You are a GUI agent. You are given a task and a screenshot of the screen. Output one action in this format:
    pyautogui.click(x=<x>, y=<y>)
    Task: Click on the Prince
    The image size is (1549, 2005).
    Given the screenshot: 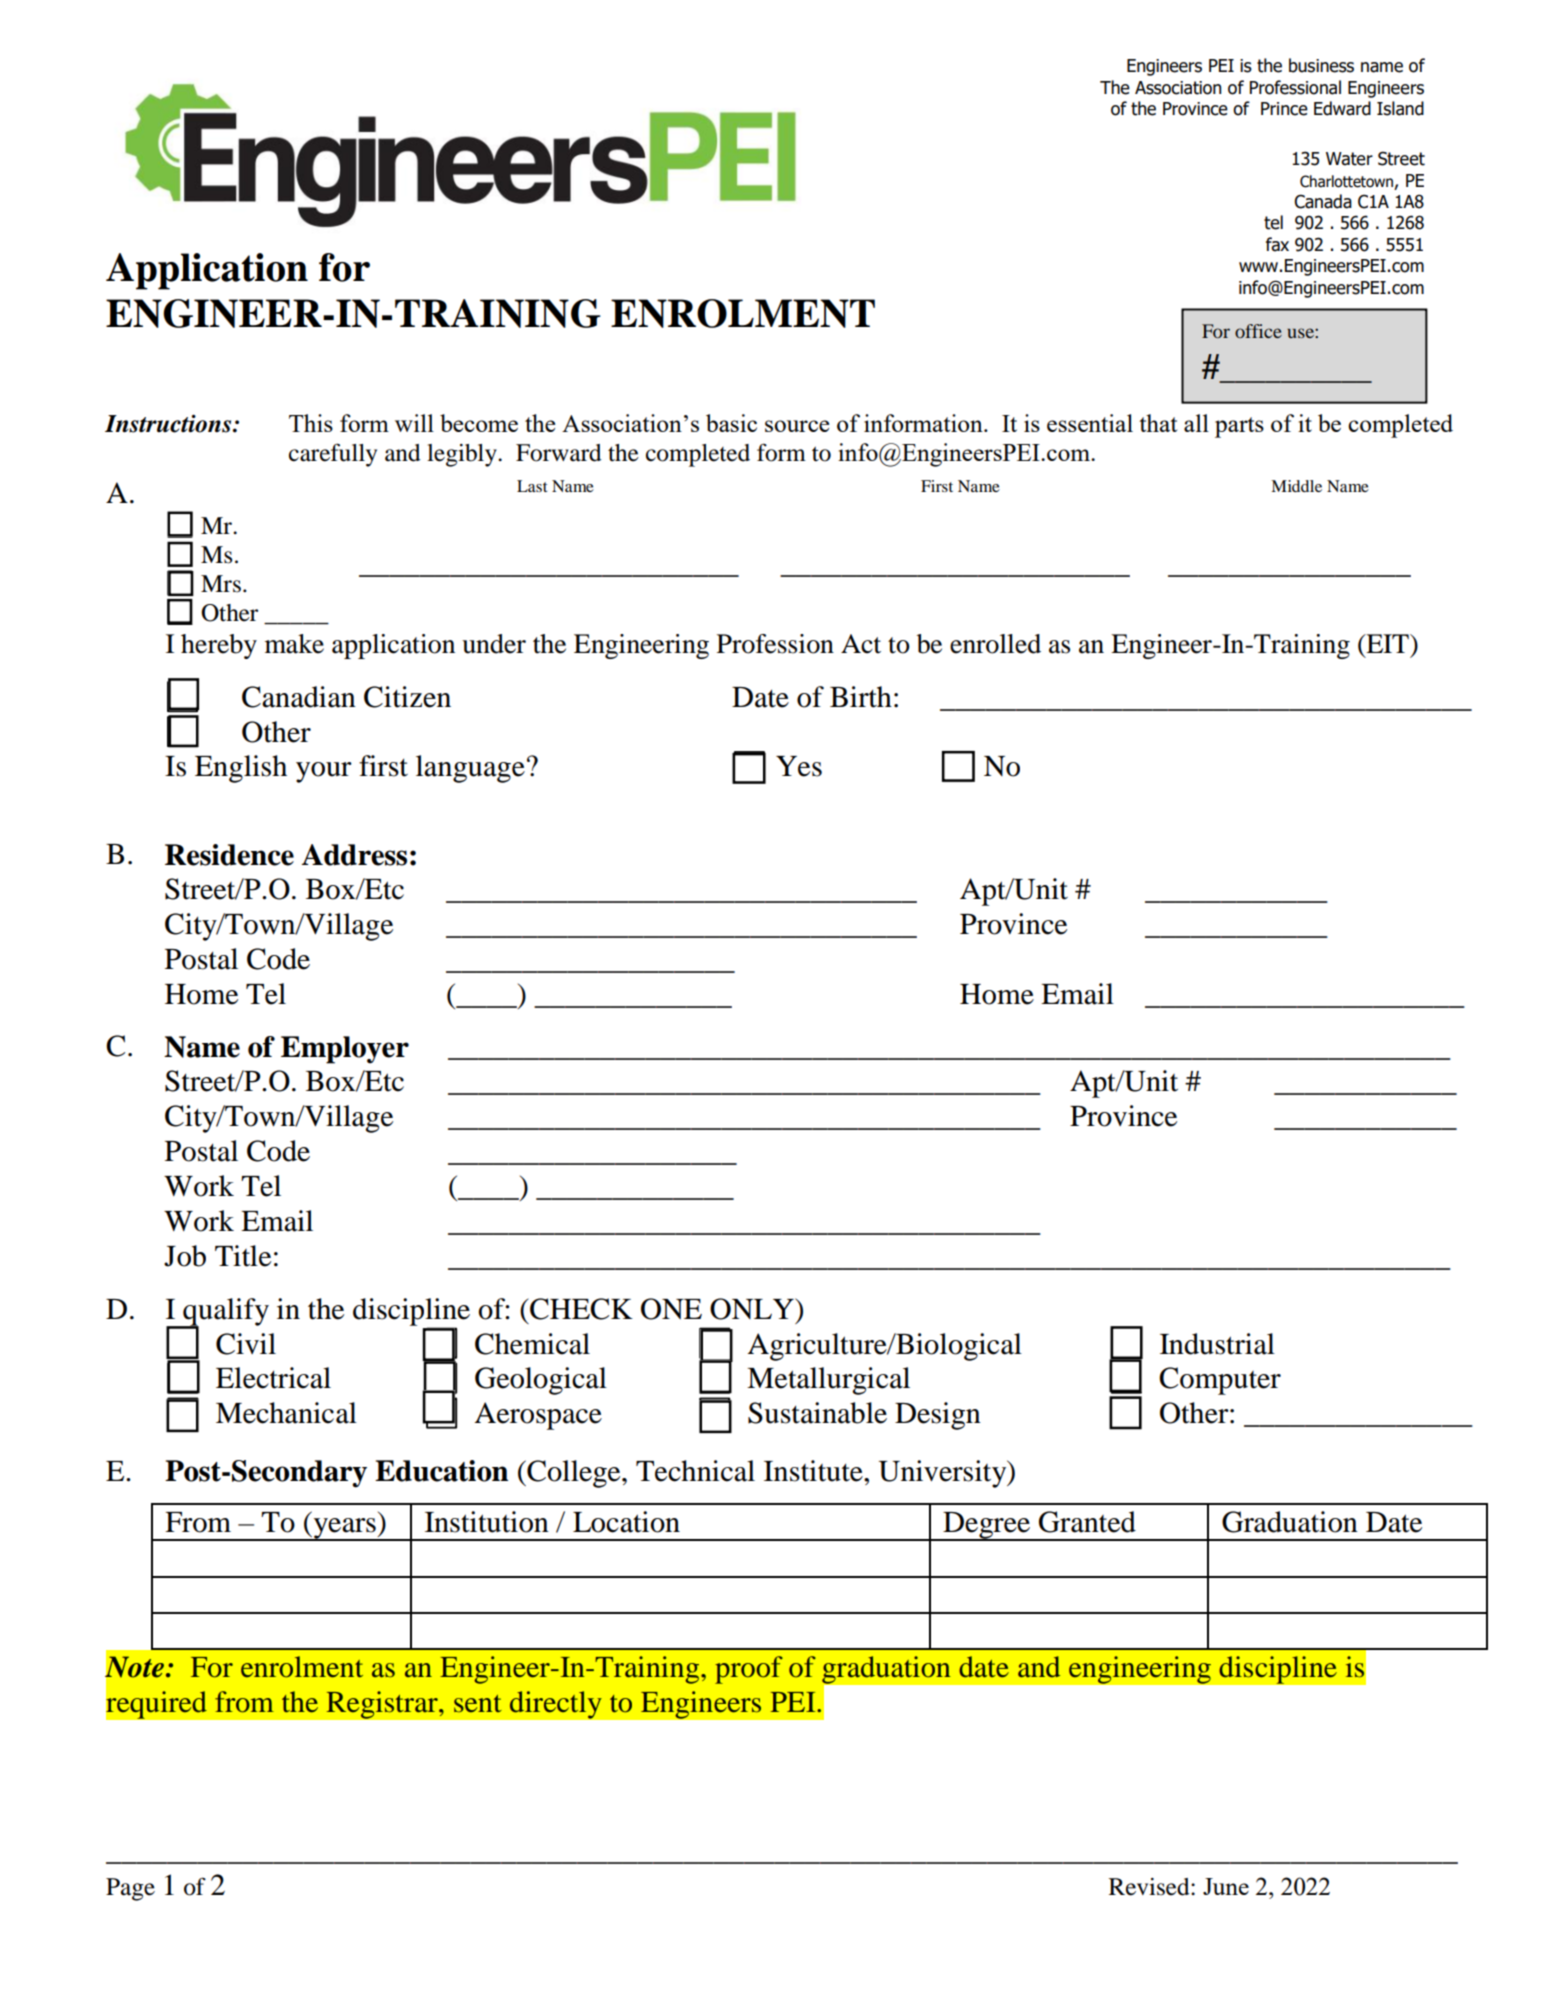 What is the action you would take?
    pyautogui.click(x=1284, y=109)
